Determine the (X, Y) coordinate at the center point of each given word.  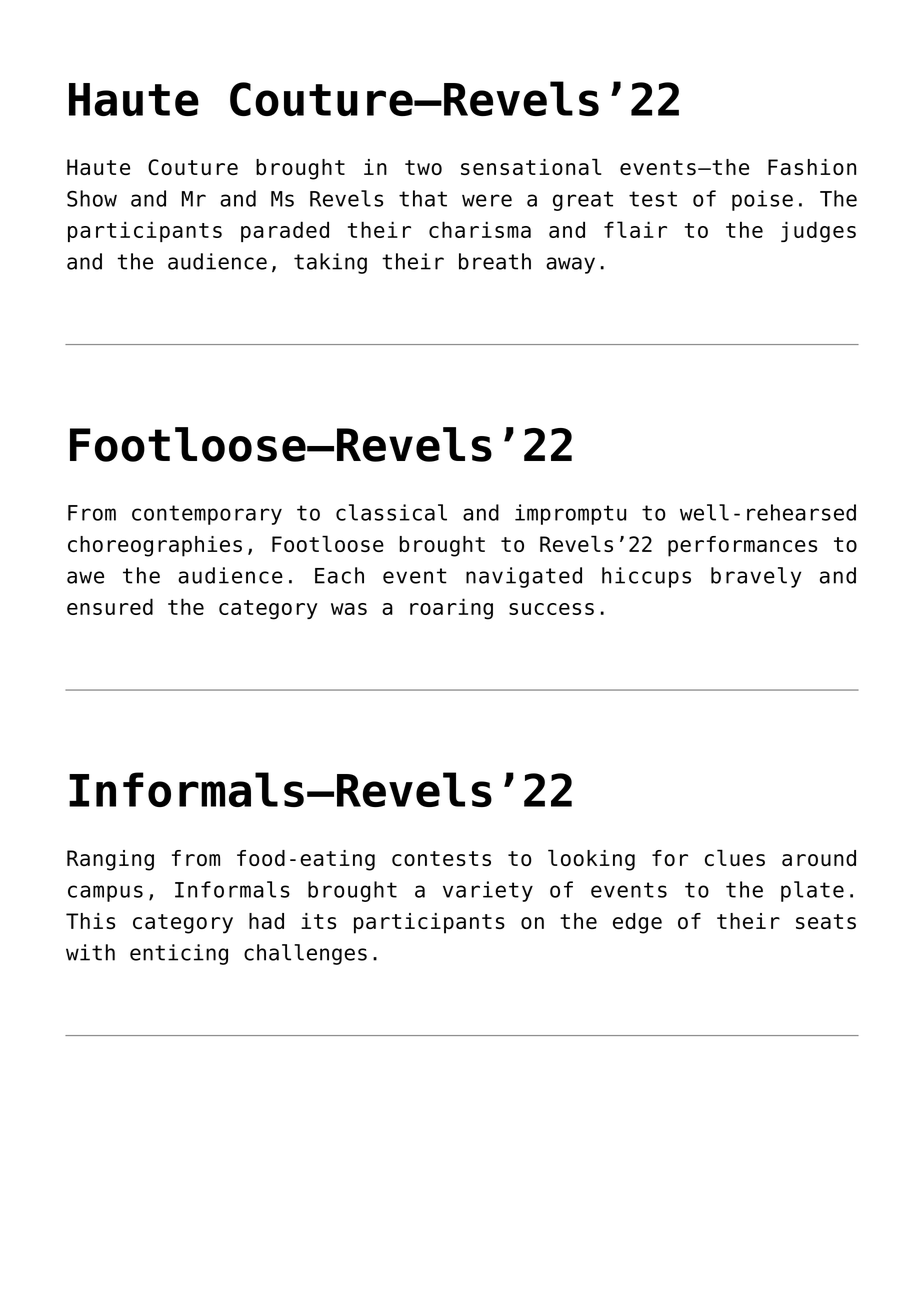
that (423, 198)
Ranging (110, 860)
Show (92, 198)
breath (495, 261)
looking (591, 860)
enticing (179, 954)
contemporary (207, 515)
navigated (524, 577)
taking (330, 263)
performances (742, 546)
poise (762, 200)
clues (735, 857)
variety (488, 891)
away (570, 265)
